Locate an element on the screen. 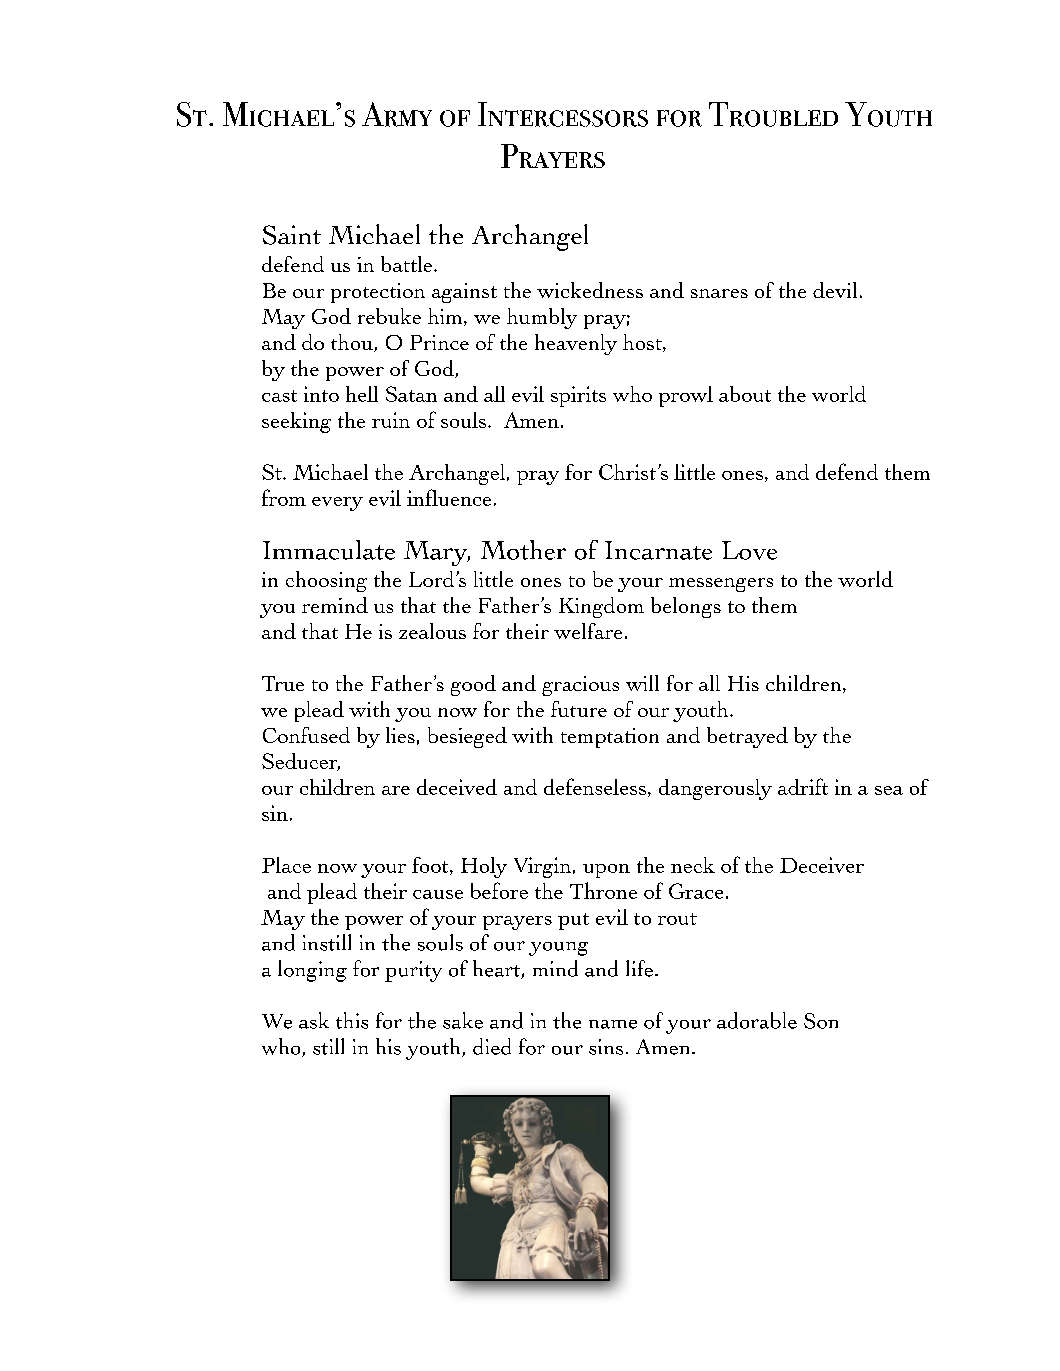  spirits is located at coordinates (578, 396).
